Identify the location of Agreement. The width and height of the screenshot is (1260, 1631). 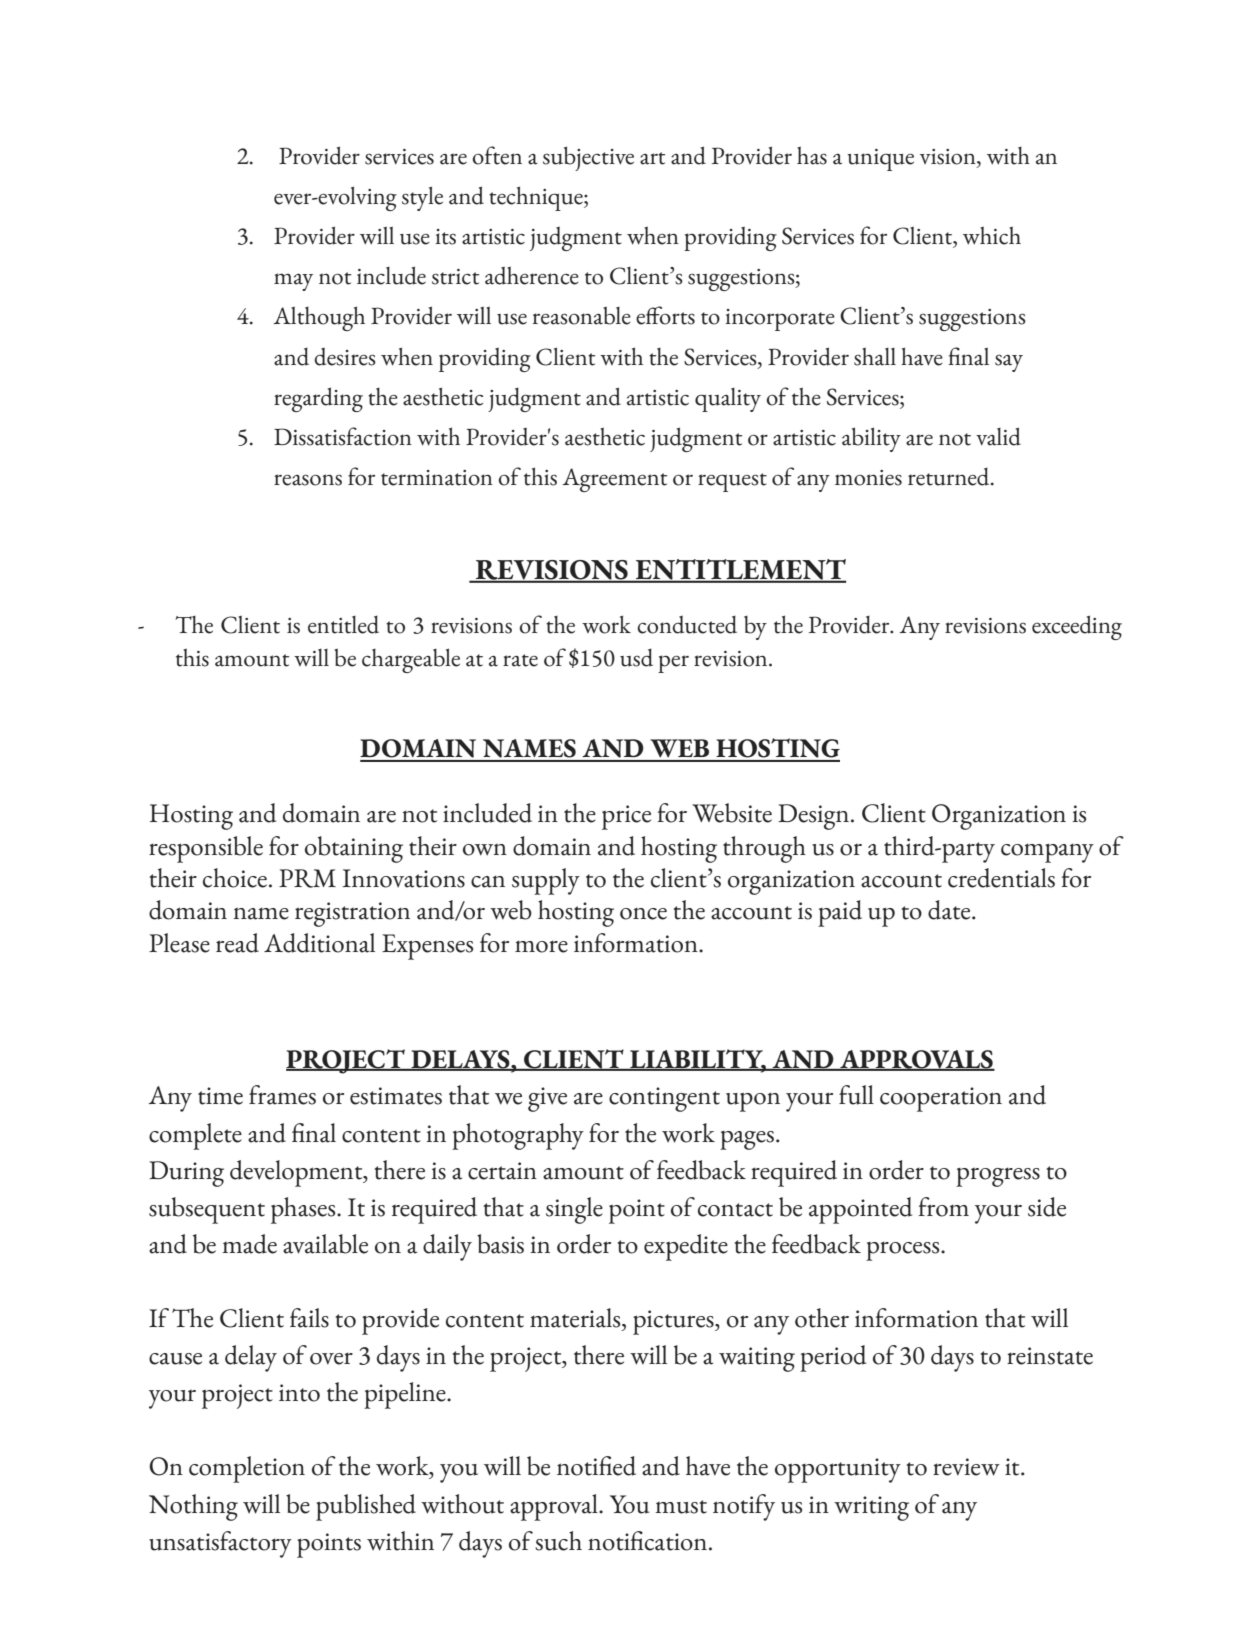
(614, 480).
